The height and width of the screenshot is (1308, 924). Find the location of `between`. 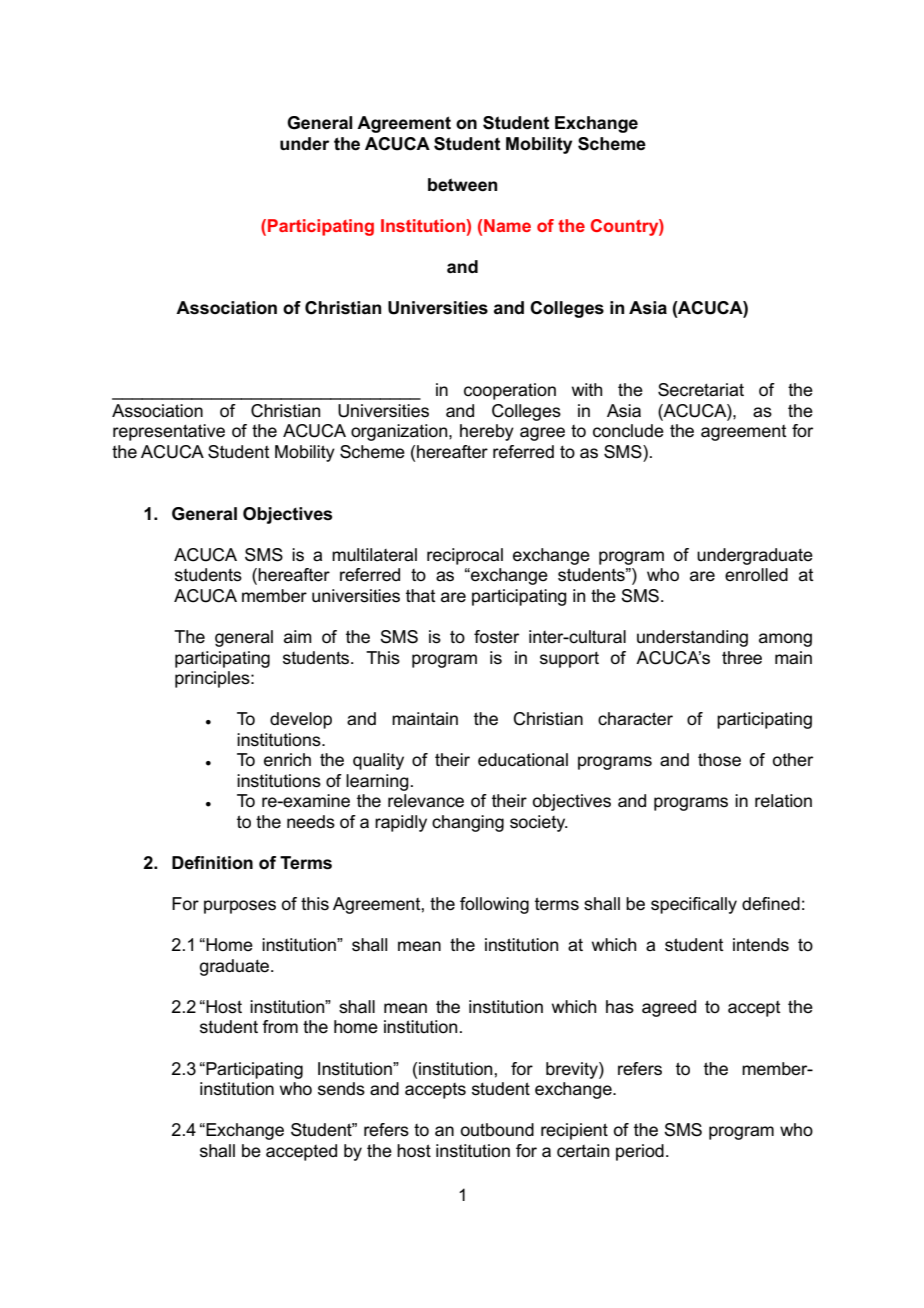

between is located at coordinates (462, 185).
